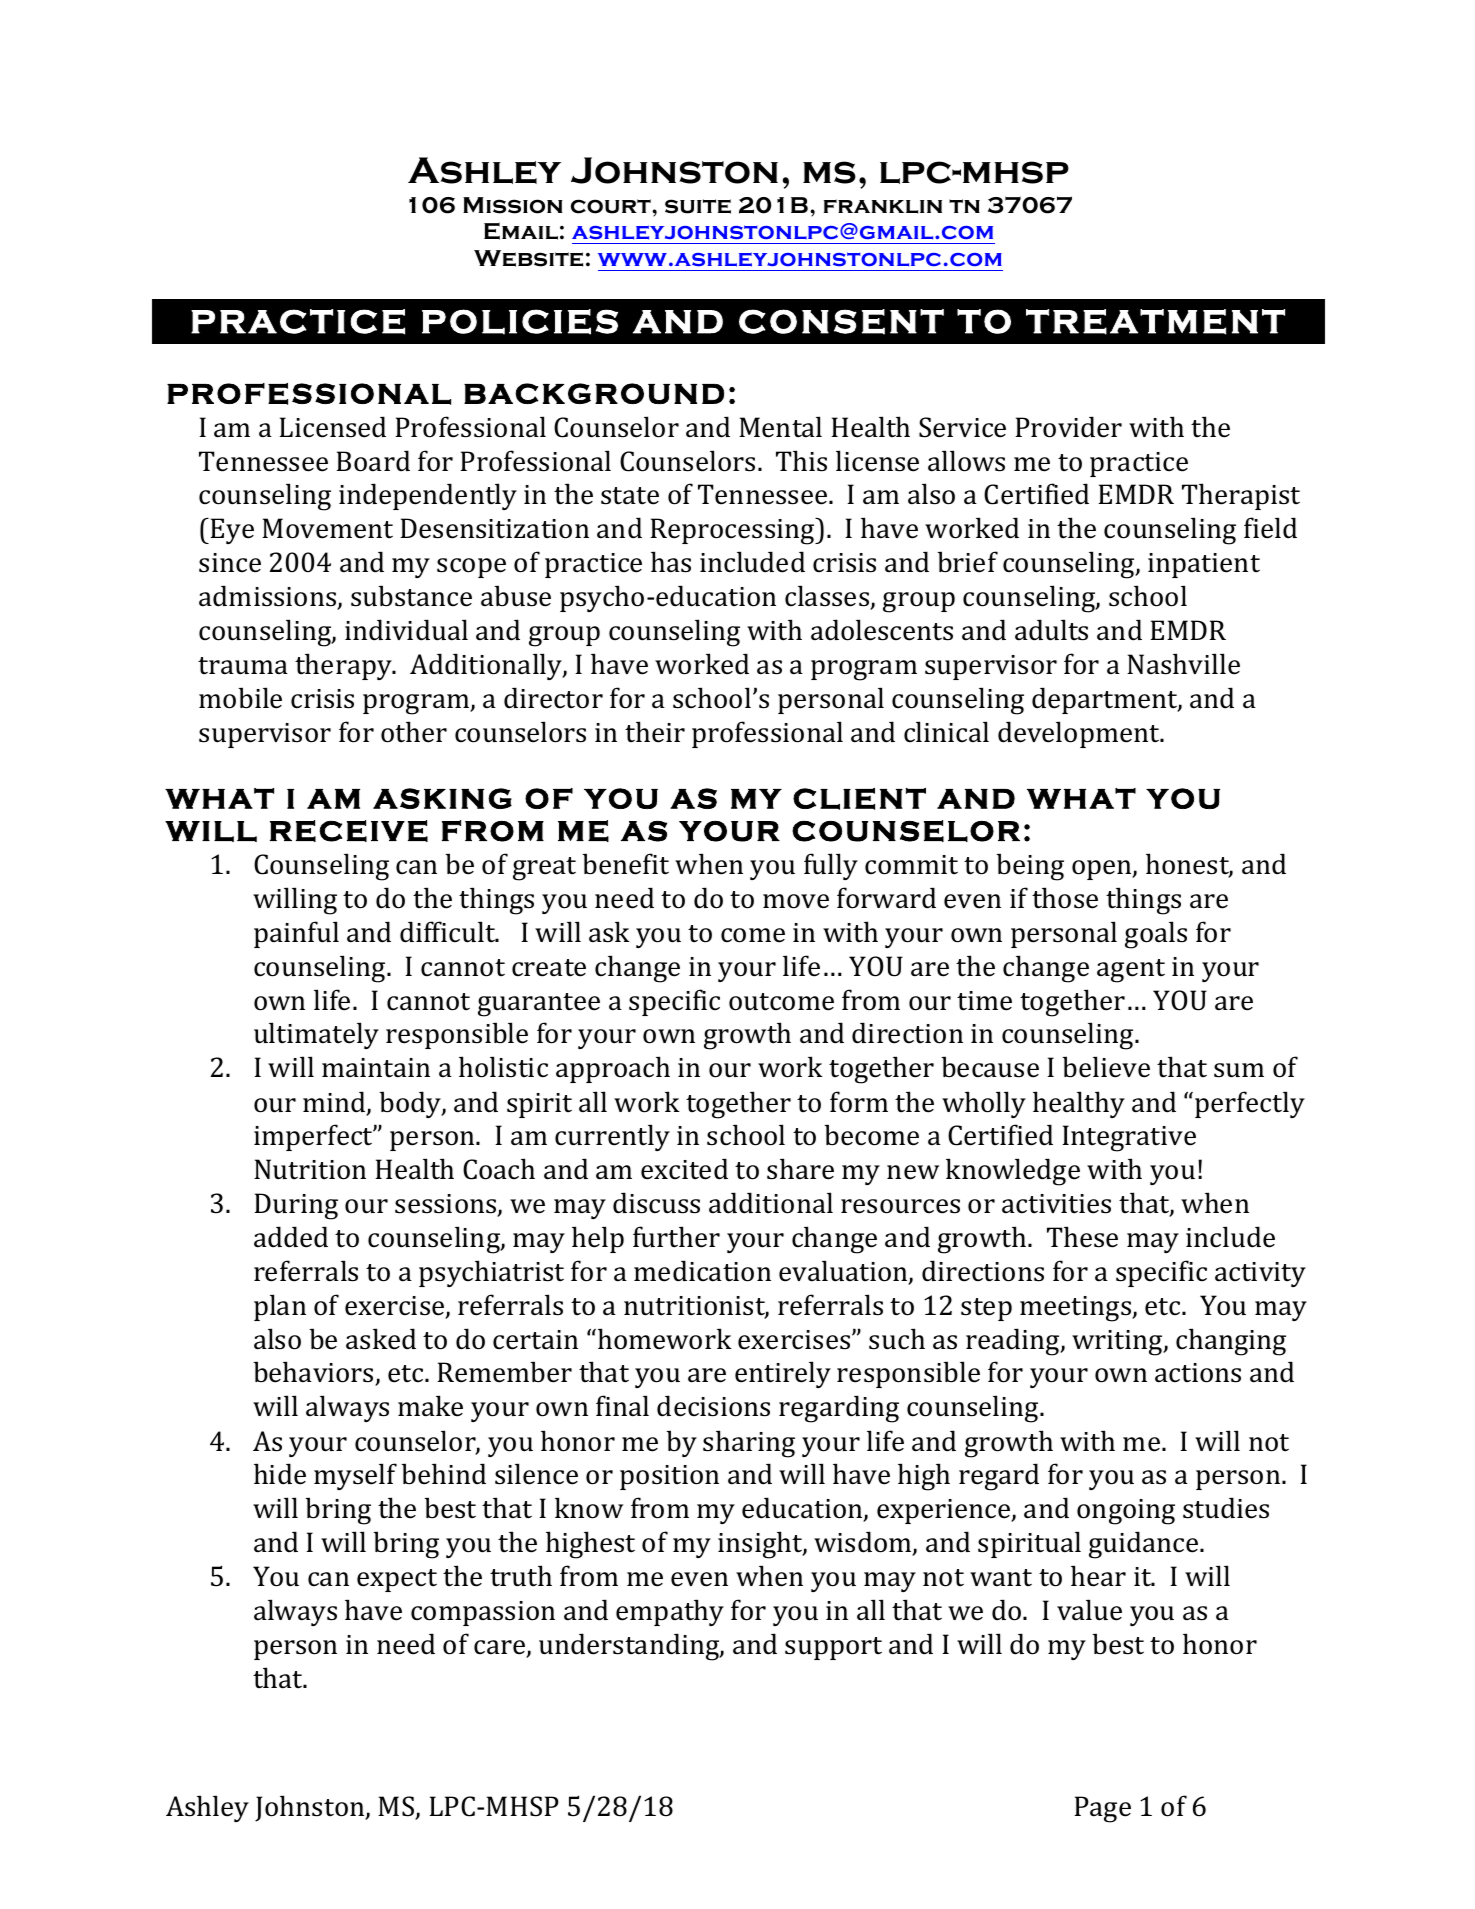 This document has height=1909, width=1475. What do you see at coordinates (1155, 322) in the document?
I see `TREATMENT` at bounding box center [1155, 322].
